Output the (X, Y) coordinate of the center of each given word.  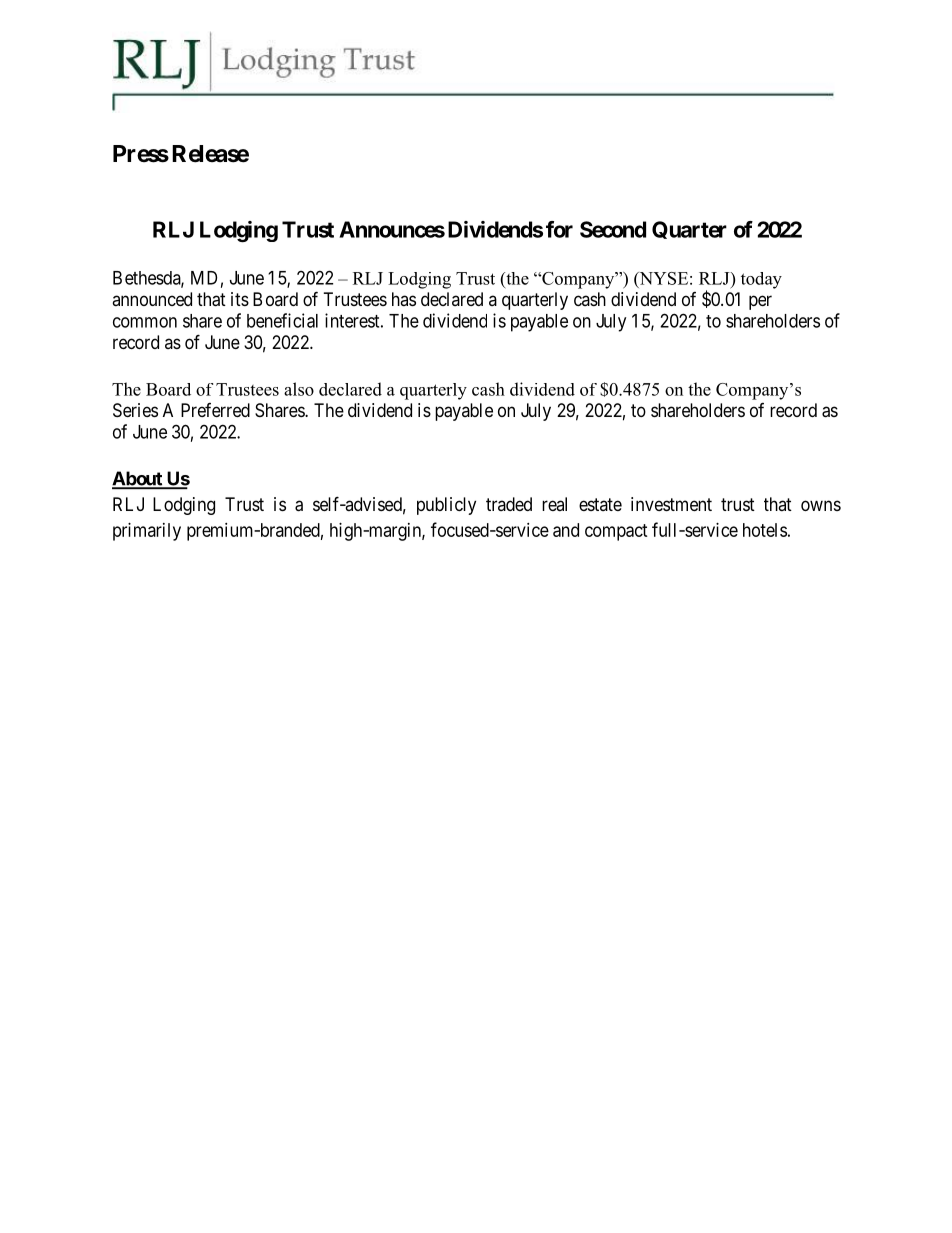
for (559, 229)
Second (613, 229)
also (299, 389)
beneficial (282, 320)
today (761, 280)
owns (821, 505)
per (760, 302)
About (138, 479)
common (145, 322)
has (404, 299)
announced (152, 299)
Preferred (215, 410)
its (240, 299)
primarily (147, 532)
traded (509, 504)
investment (671, 504)
